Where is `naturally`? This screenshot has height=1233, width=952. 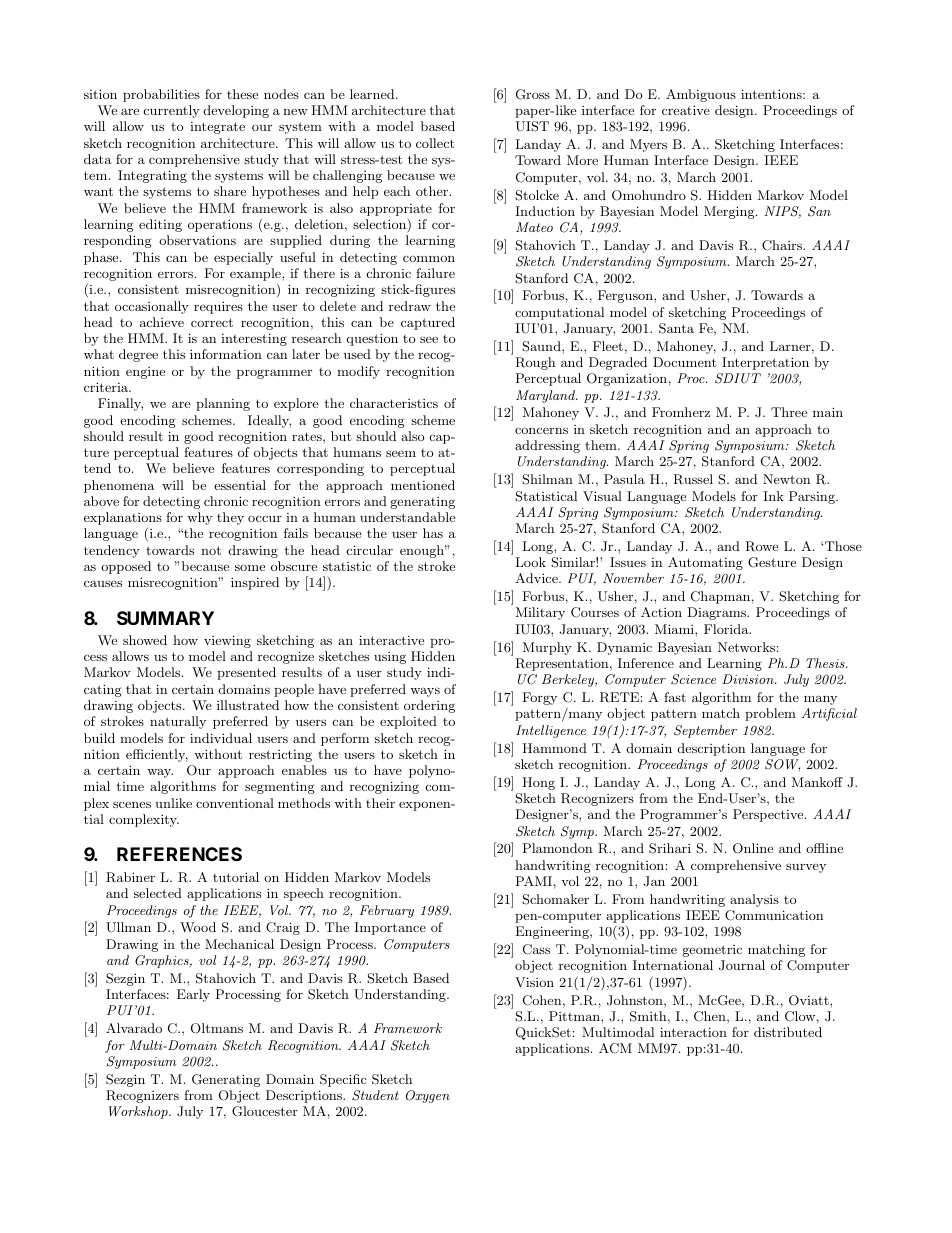
naturally is located at coordinates (178, 722).
